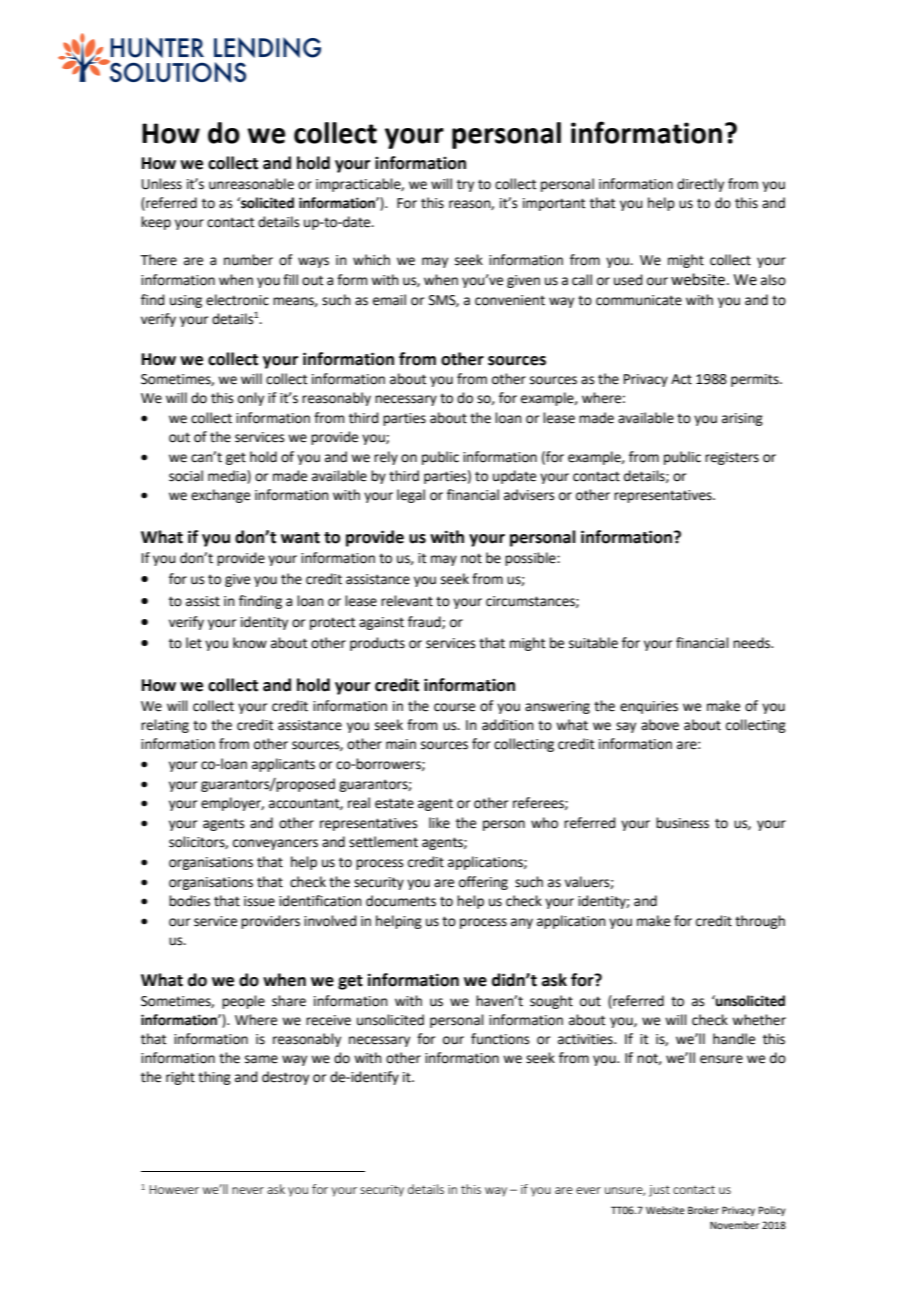 The image size is (924, 1308). I want to click on number, so click(248, 260).
